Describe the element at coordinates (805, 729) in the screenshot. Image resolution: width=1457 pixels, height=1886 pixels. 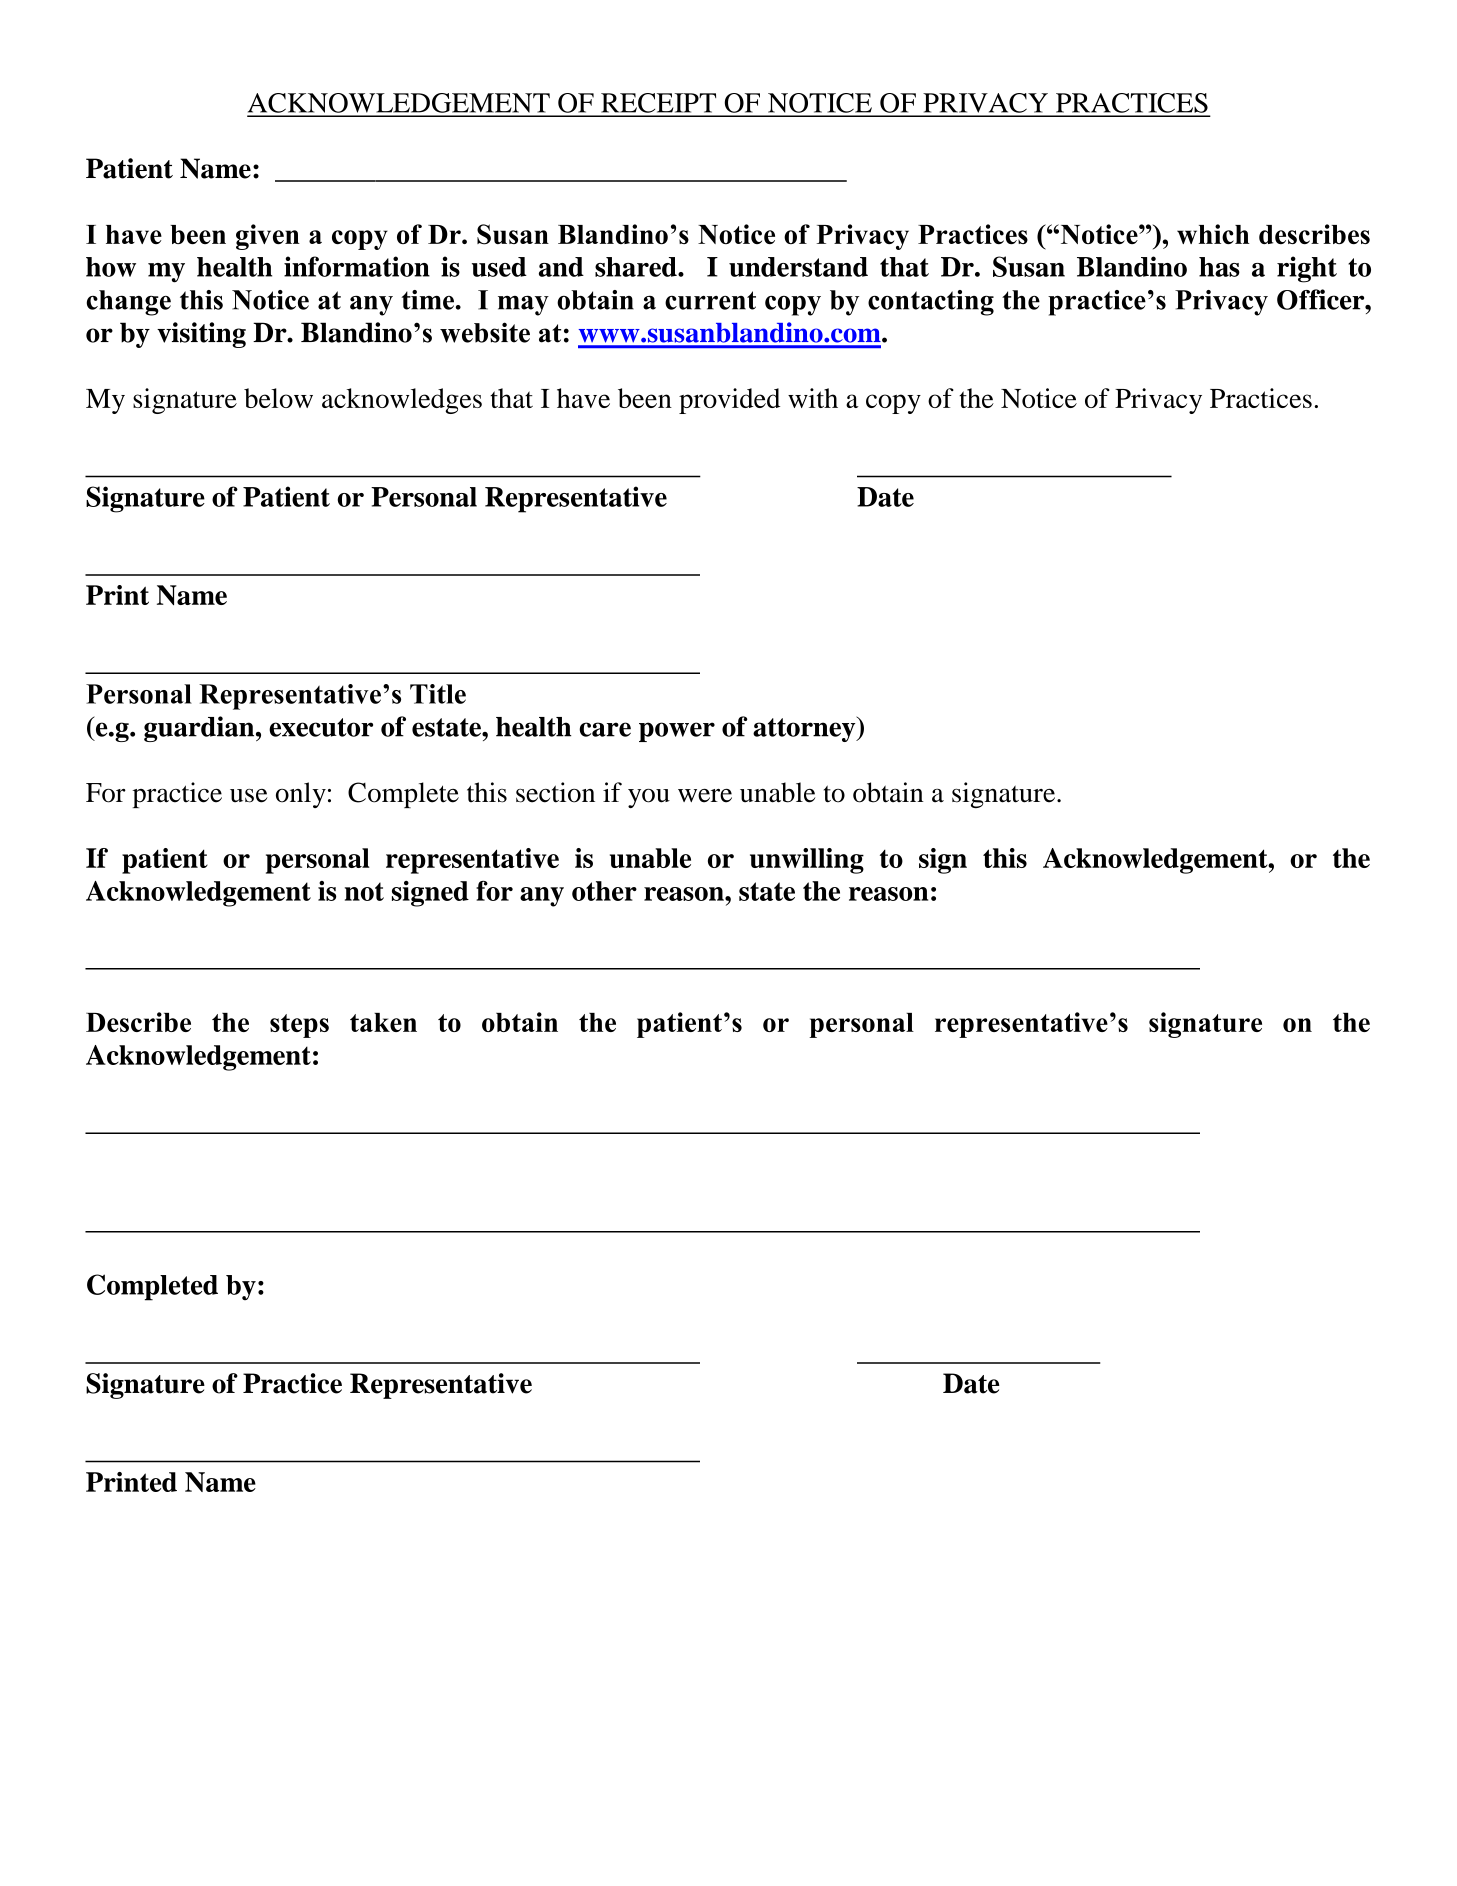
I see `attorney` at that location.
